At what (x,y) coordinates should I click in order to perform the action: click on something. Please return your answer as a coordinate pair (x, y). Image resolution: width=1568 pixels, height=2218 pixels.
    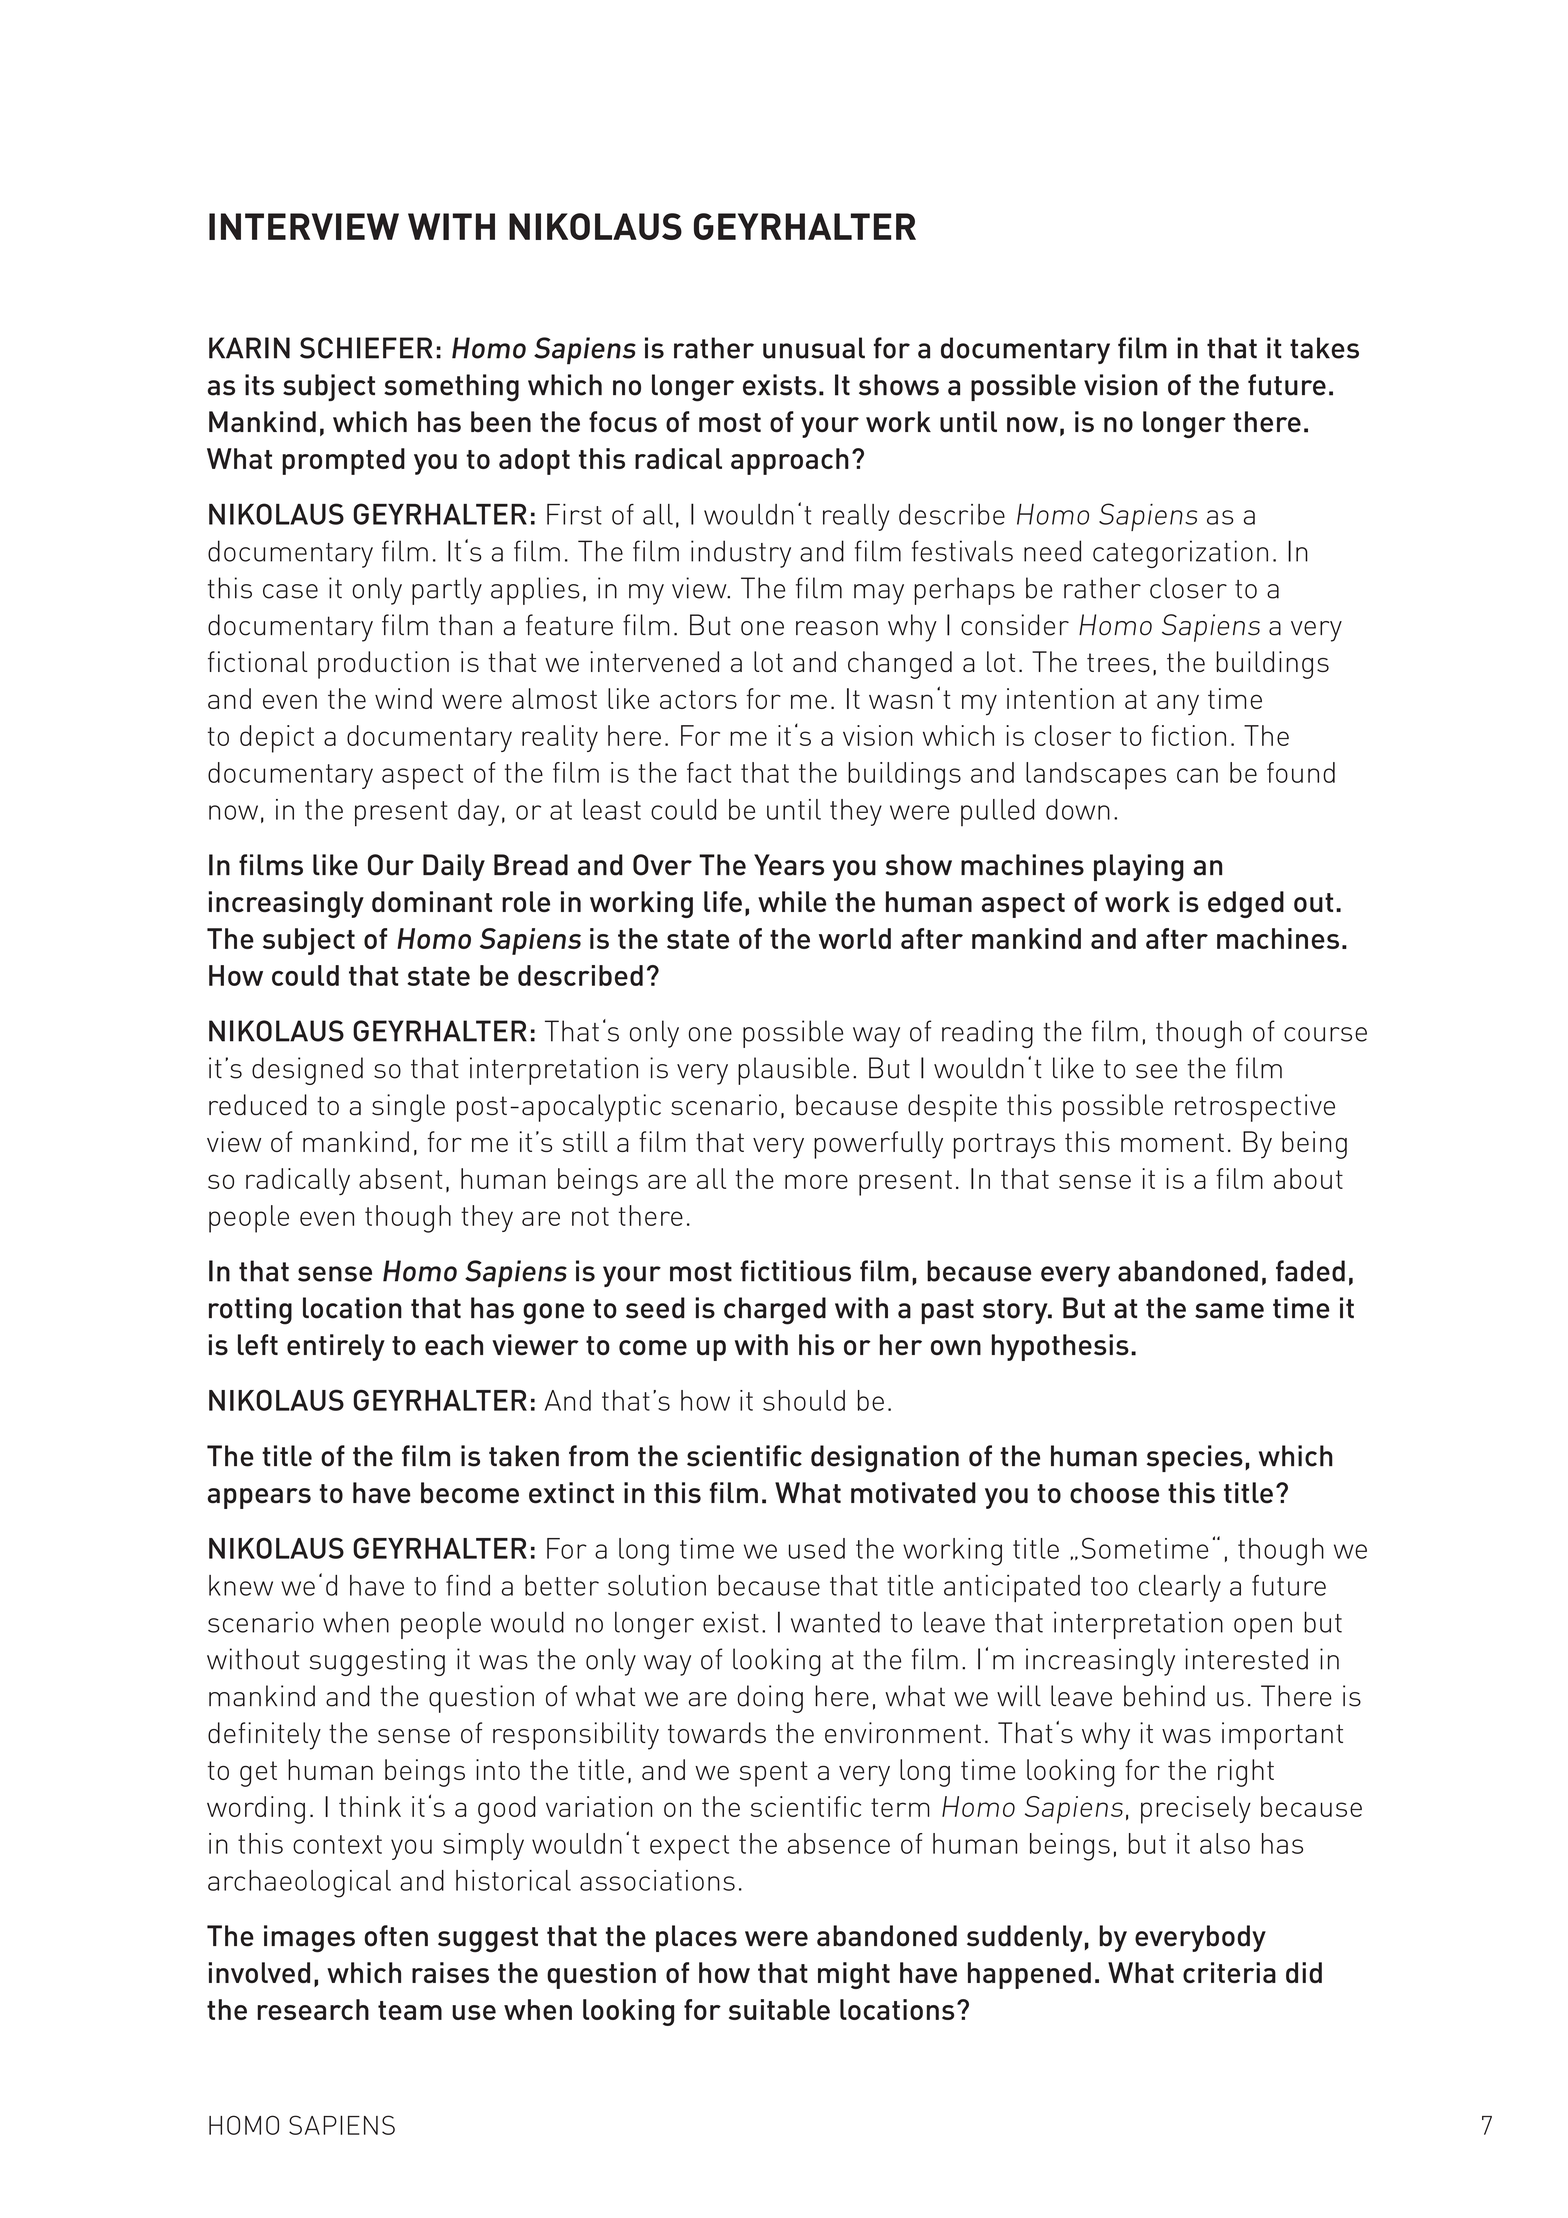
    Looking at the image, I should click on (451, 388).
